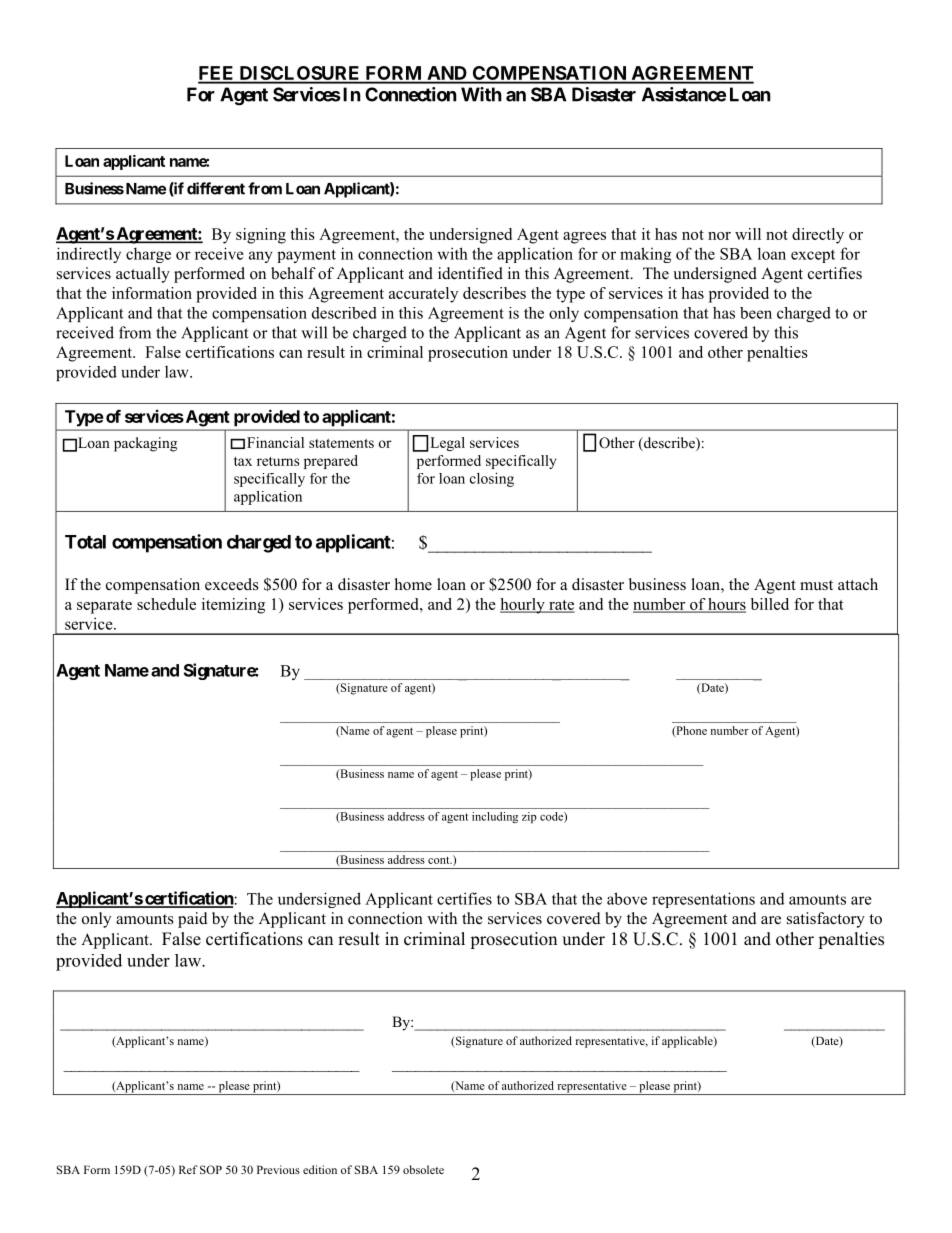  Describe the element at coordinates (688, 1042) in the page. I see `applicable` at that location.
